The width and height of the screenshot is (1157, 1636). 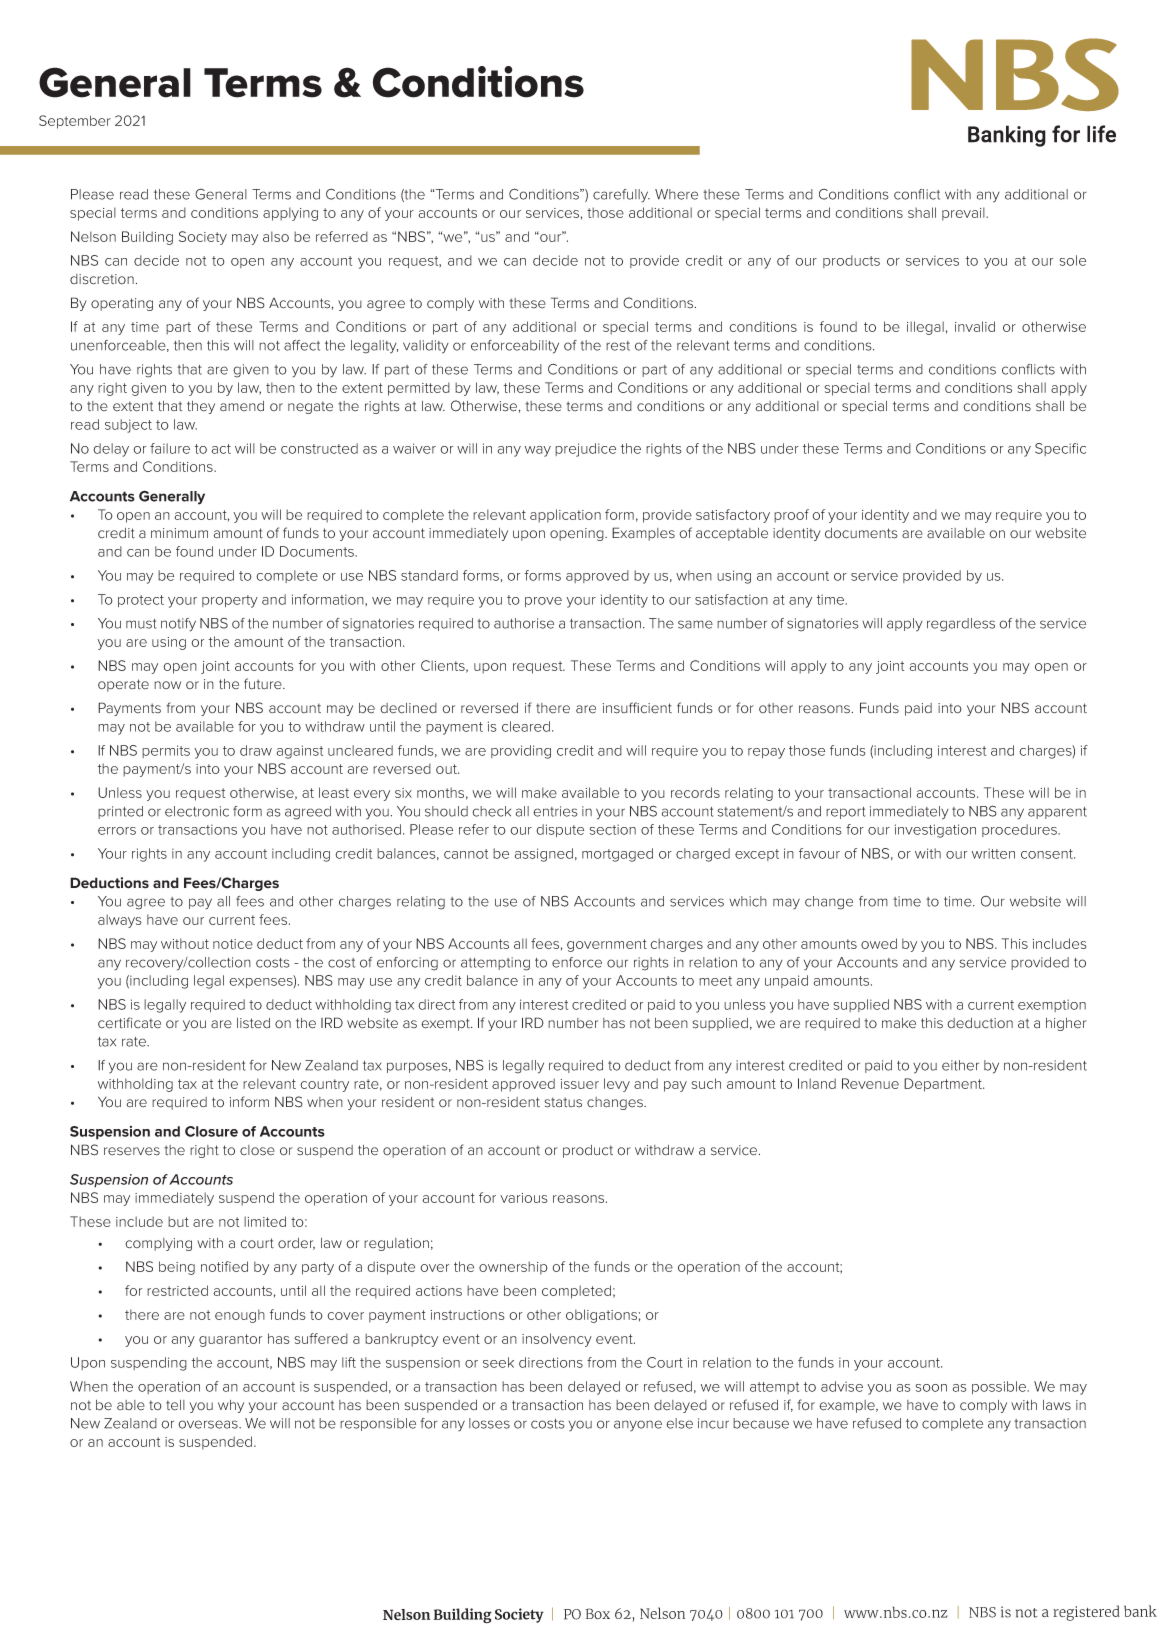 What do you see at coordinates (621, 196) in the screenshot?
I see `carefully` at bounding box center [621, 196].
